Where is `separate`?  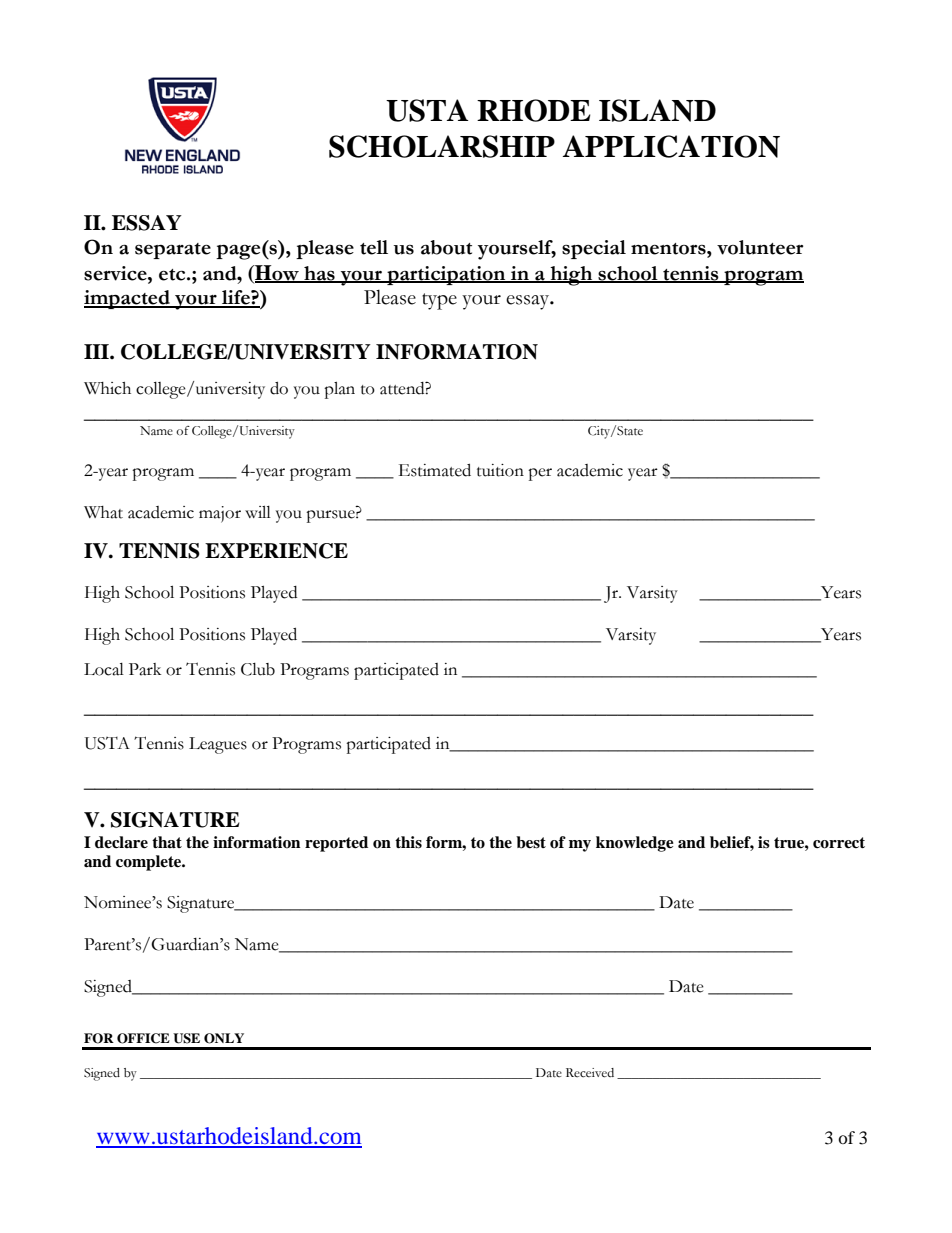
separate is located at coordinates (173, 251).
